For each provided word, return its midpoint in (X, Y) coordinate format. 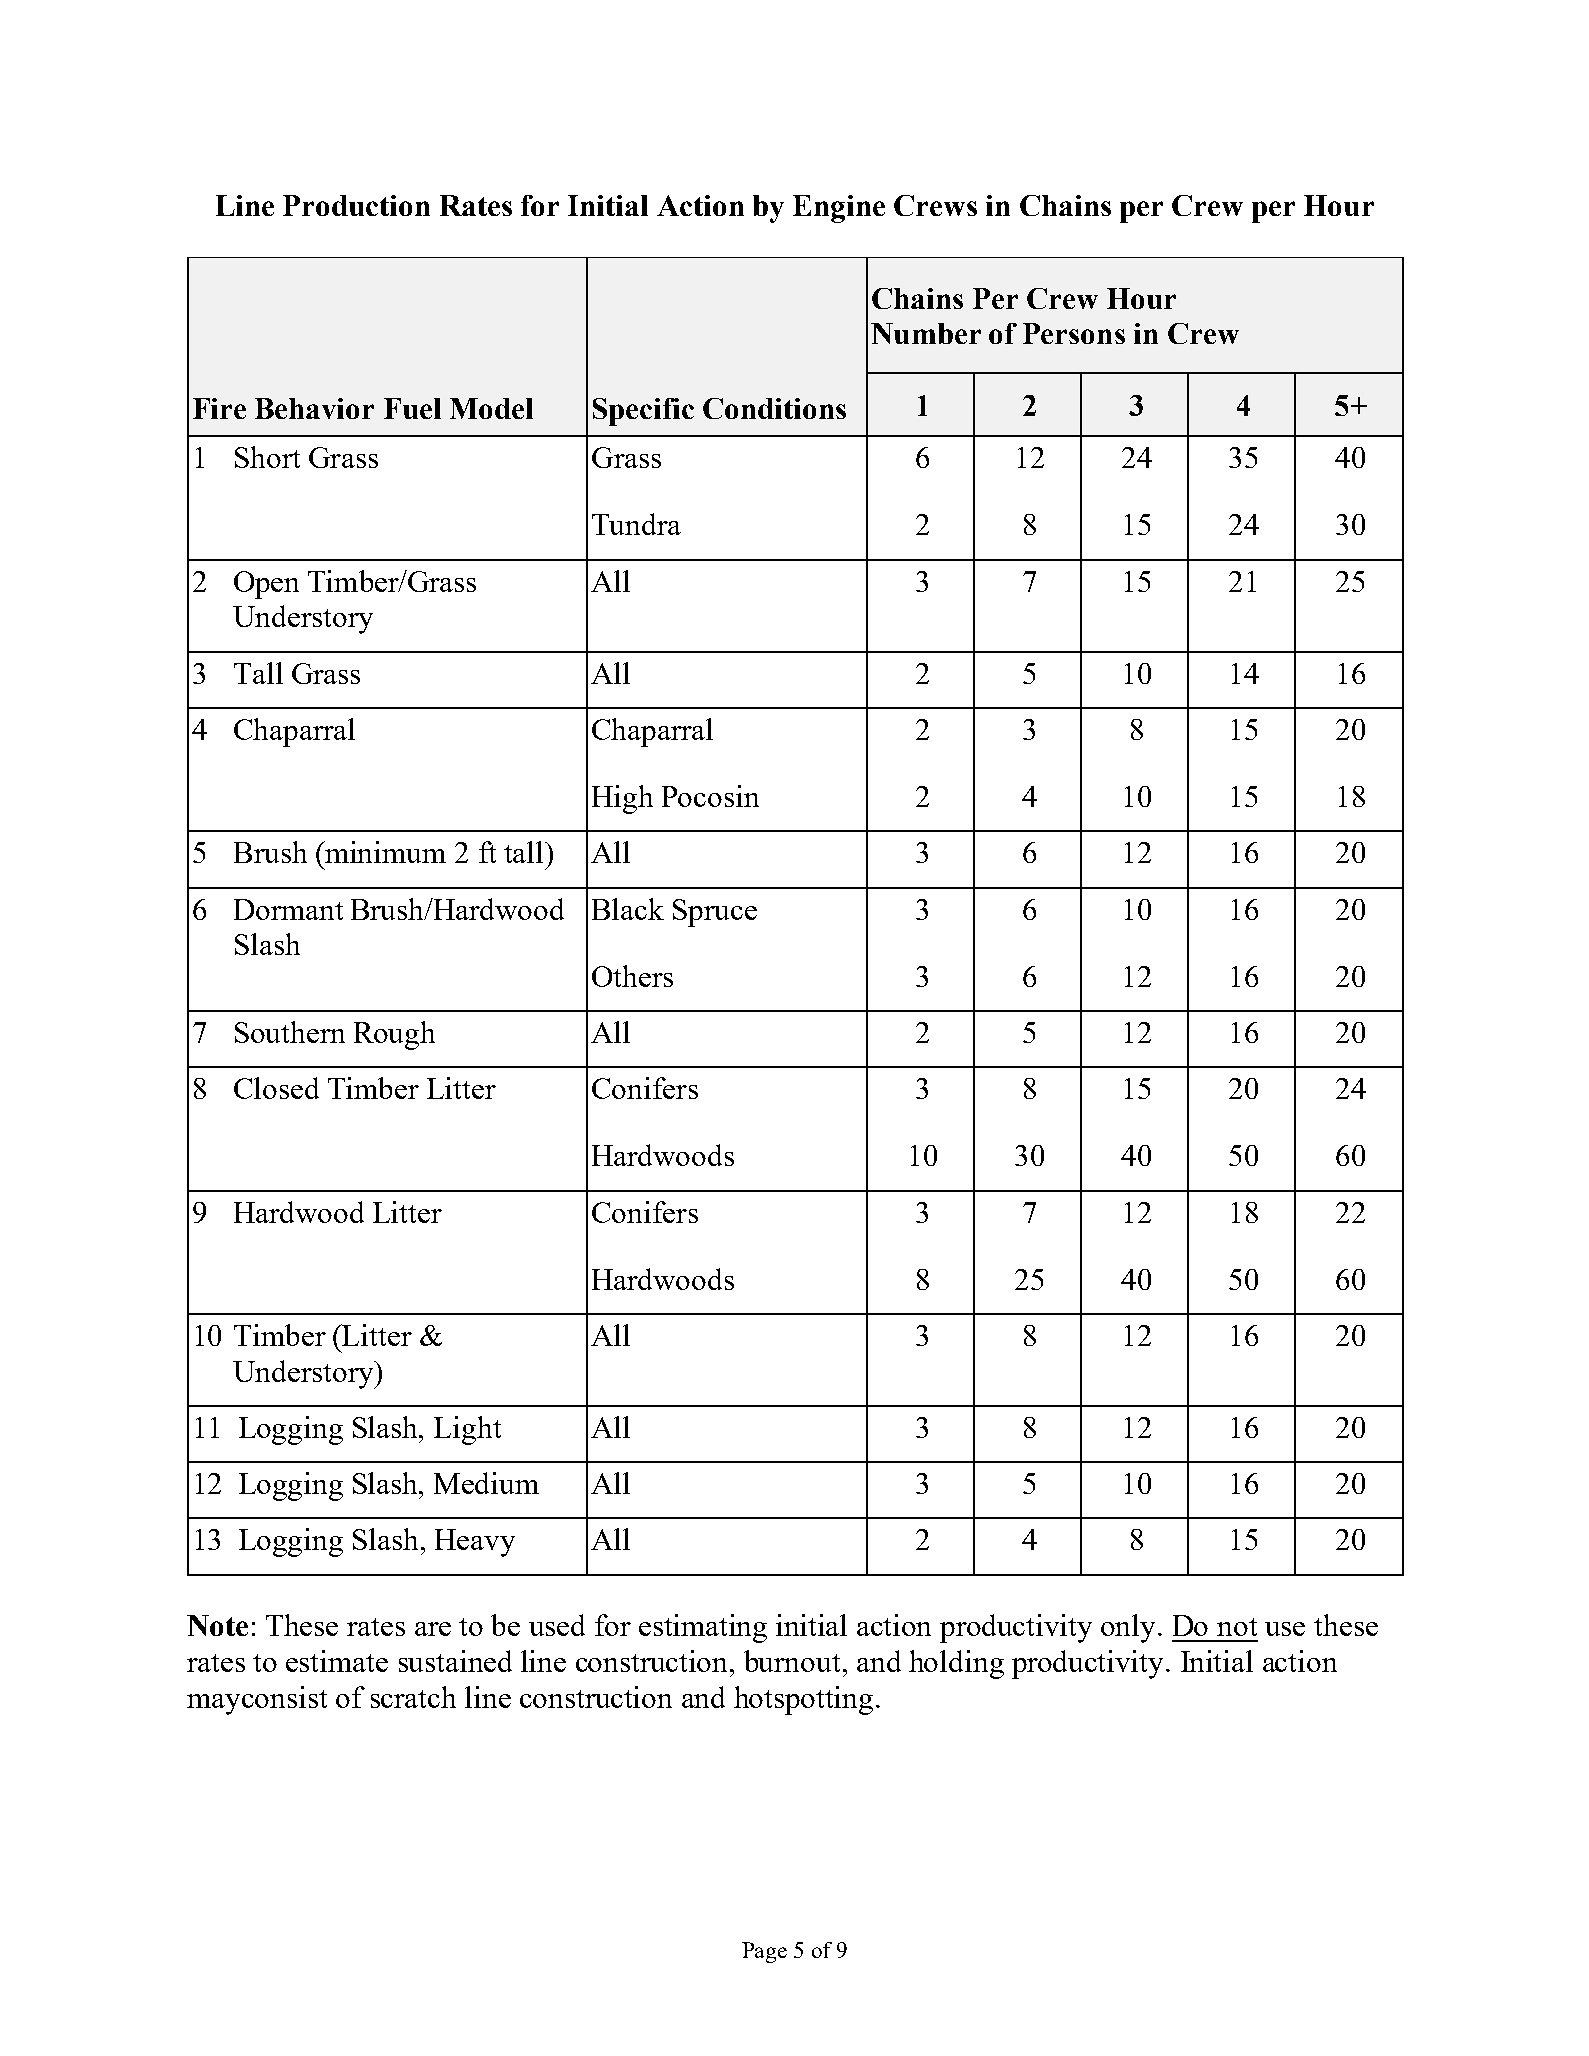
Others (632, 976)
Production (356, 205)
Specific (643, 412)
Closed (276, 1088)
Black (628, 909)
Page (764, 1952)
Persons (1074, 333)
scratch (413, 1697)
